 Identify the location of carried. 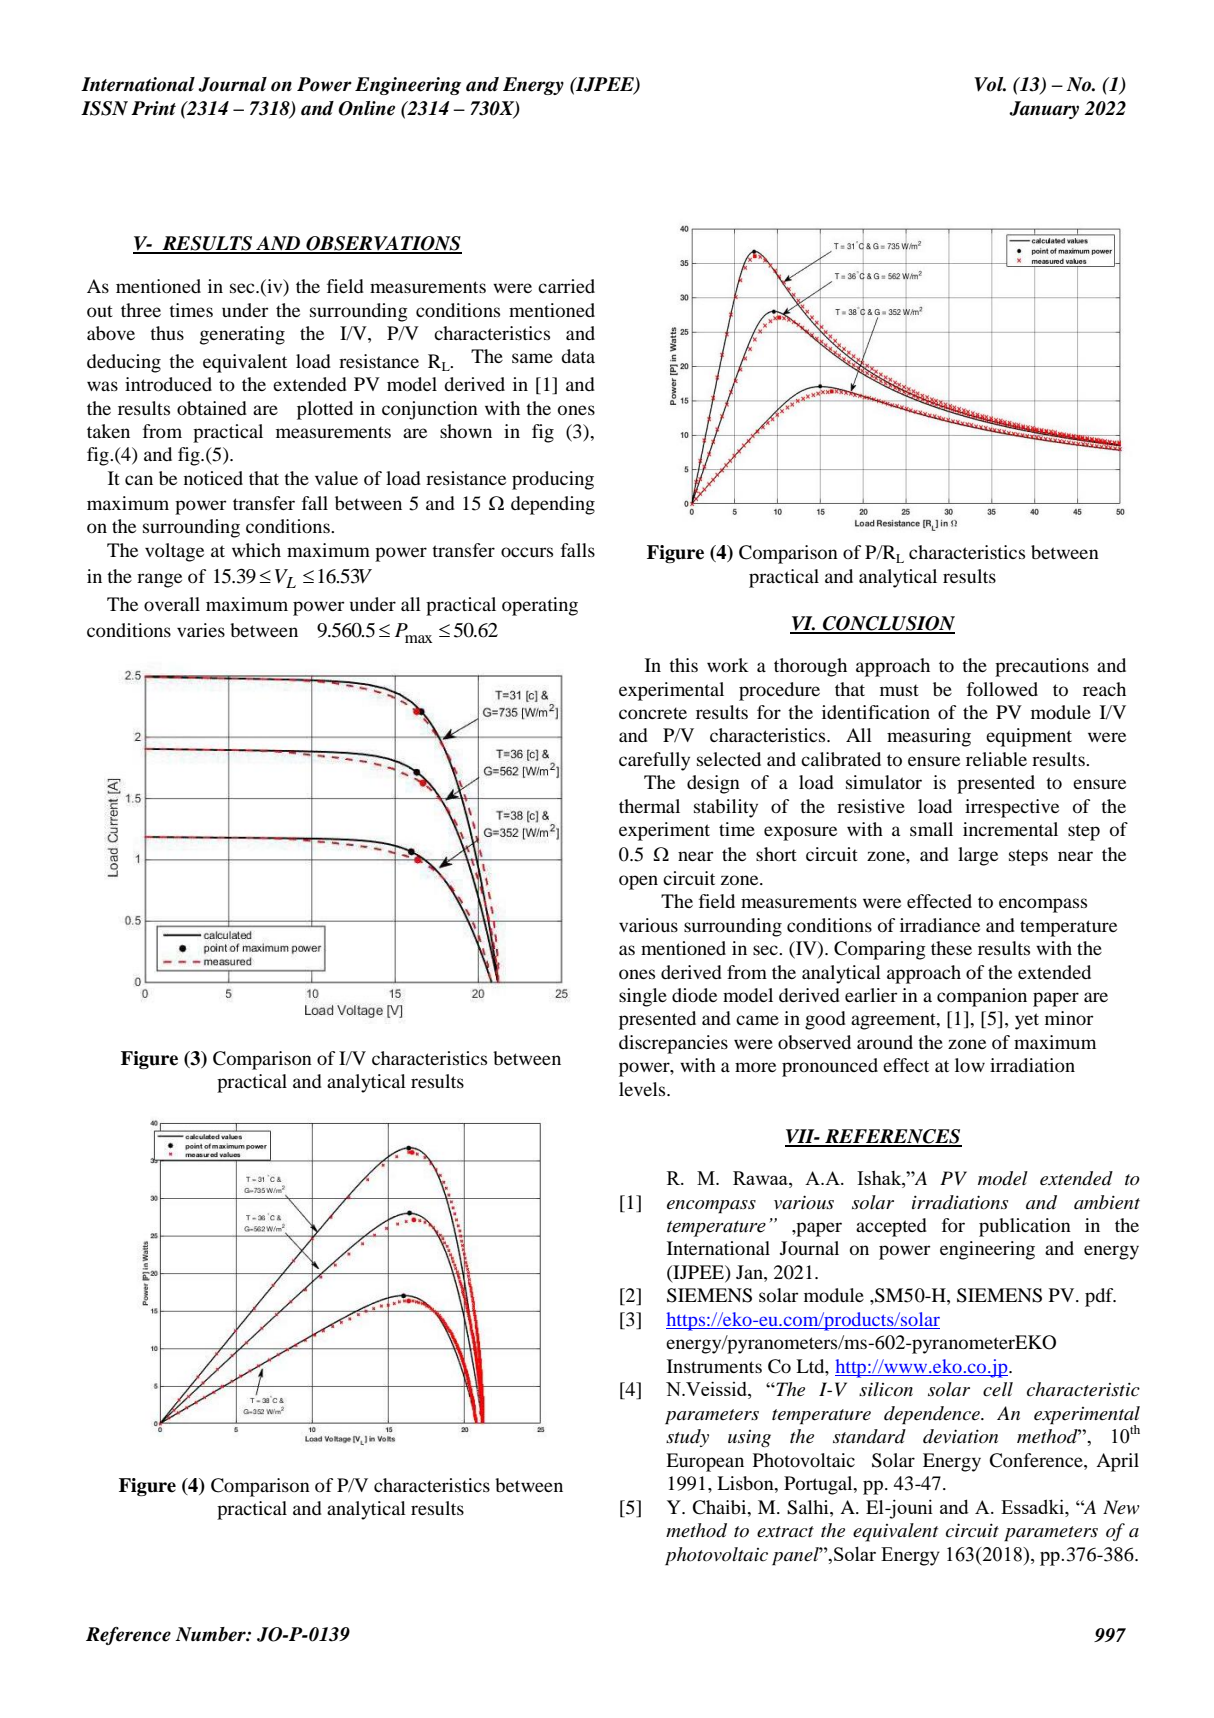
(566, 286).
